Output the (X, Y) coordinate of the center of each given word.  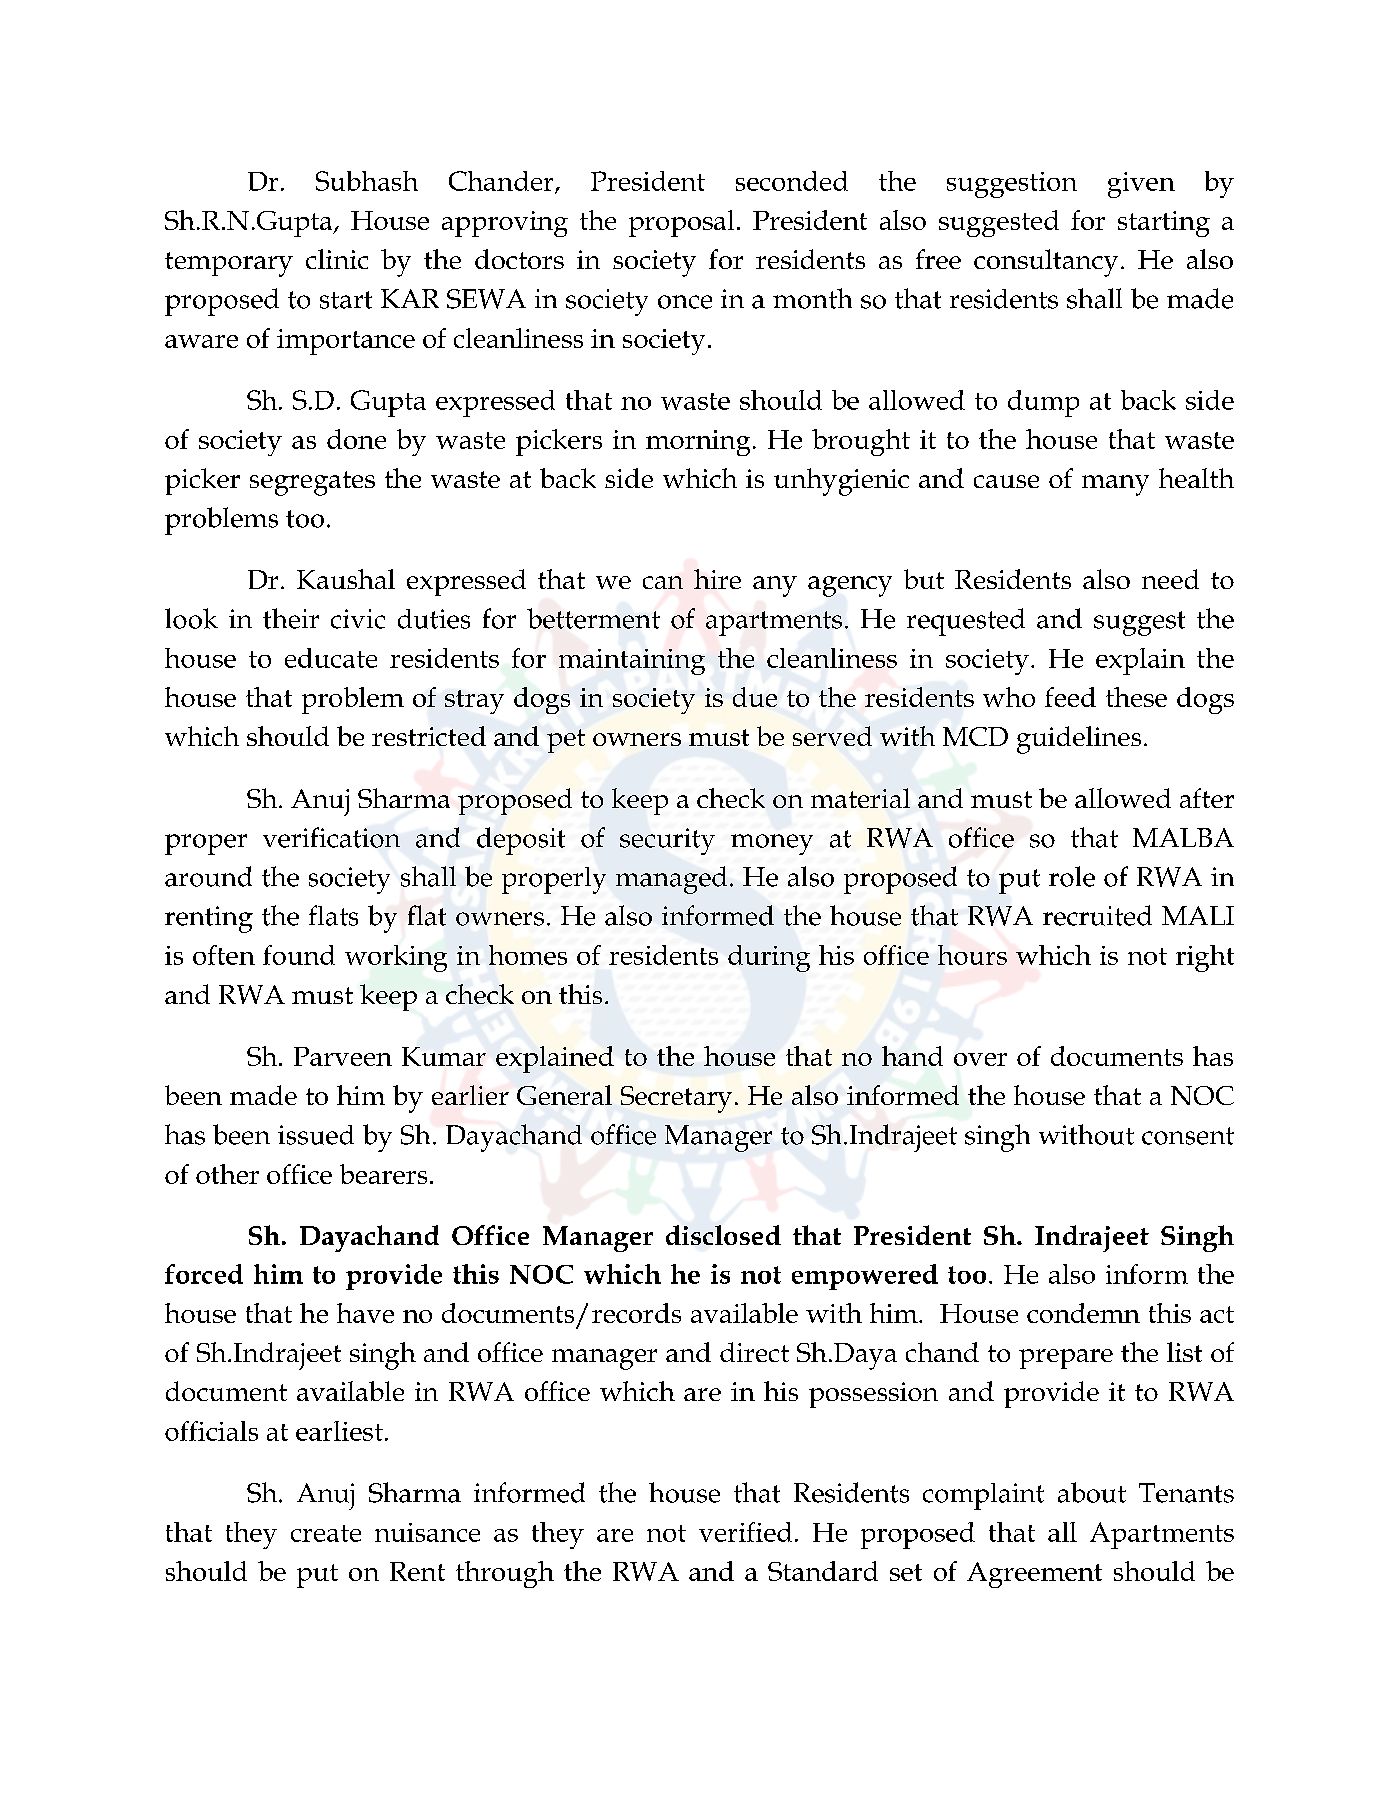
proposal (681, 223)
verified (745, 1532)
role (1072, 876)
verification (331, 837)
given (1141, 185)
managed (671, 880)
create (326, 1533)
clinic (337, 259)
